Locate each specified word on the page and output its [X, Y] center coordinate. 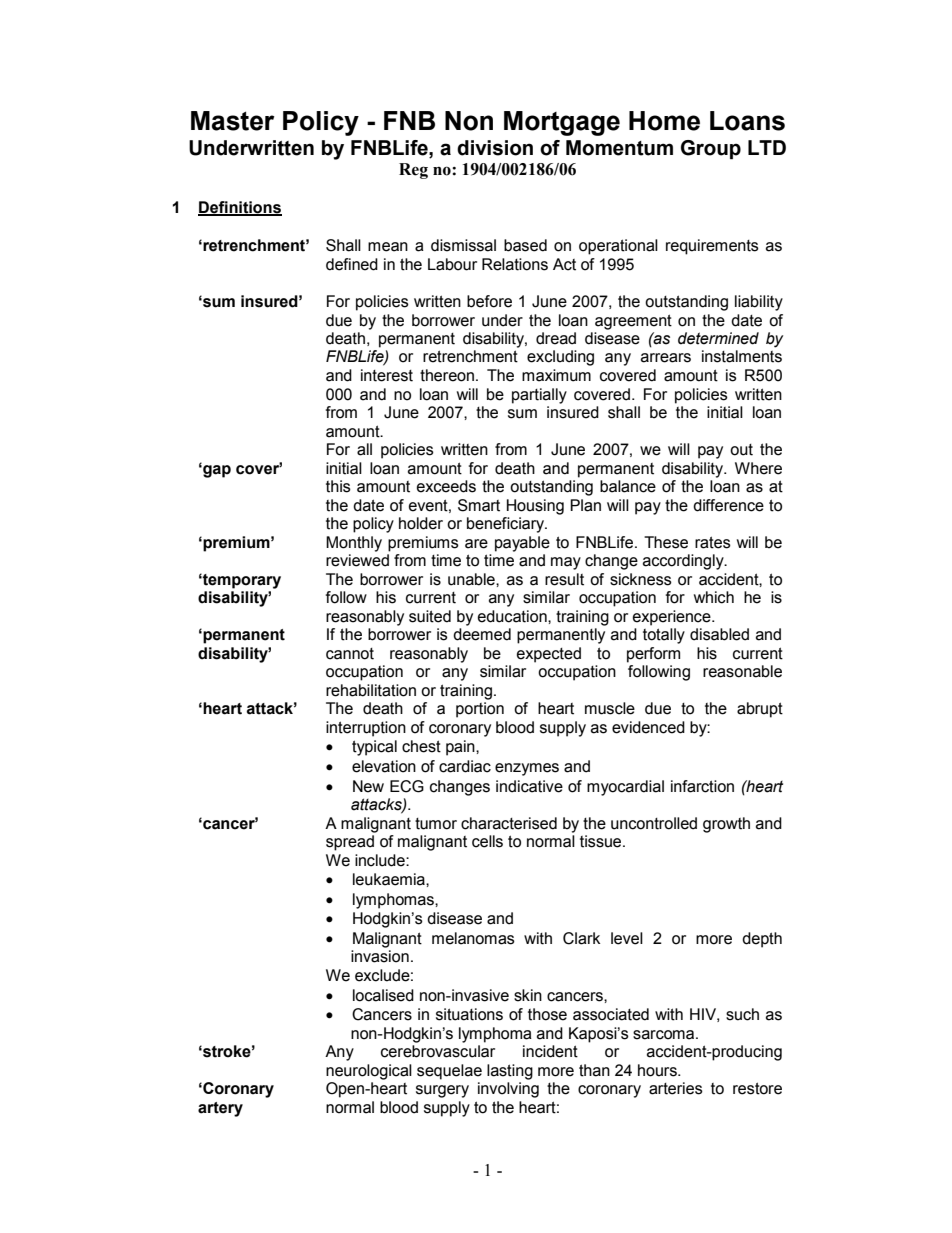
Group [711, 150]
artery [220, 1109]
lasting [510, 1072]
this [338, 486]
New [368, 786]
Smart [479, 505]
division [495, 148]
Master [232, 121]
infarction [702, 786]
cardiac [465, 766]
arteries [676, 1088]
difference [728, 505]
